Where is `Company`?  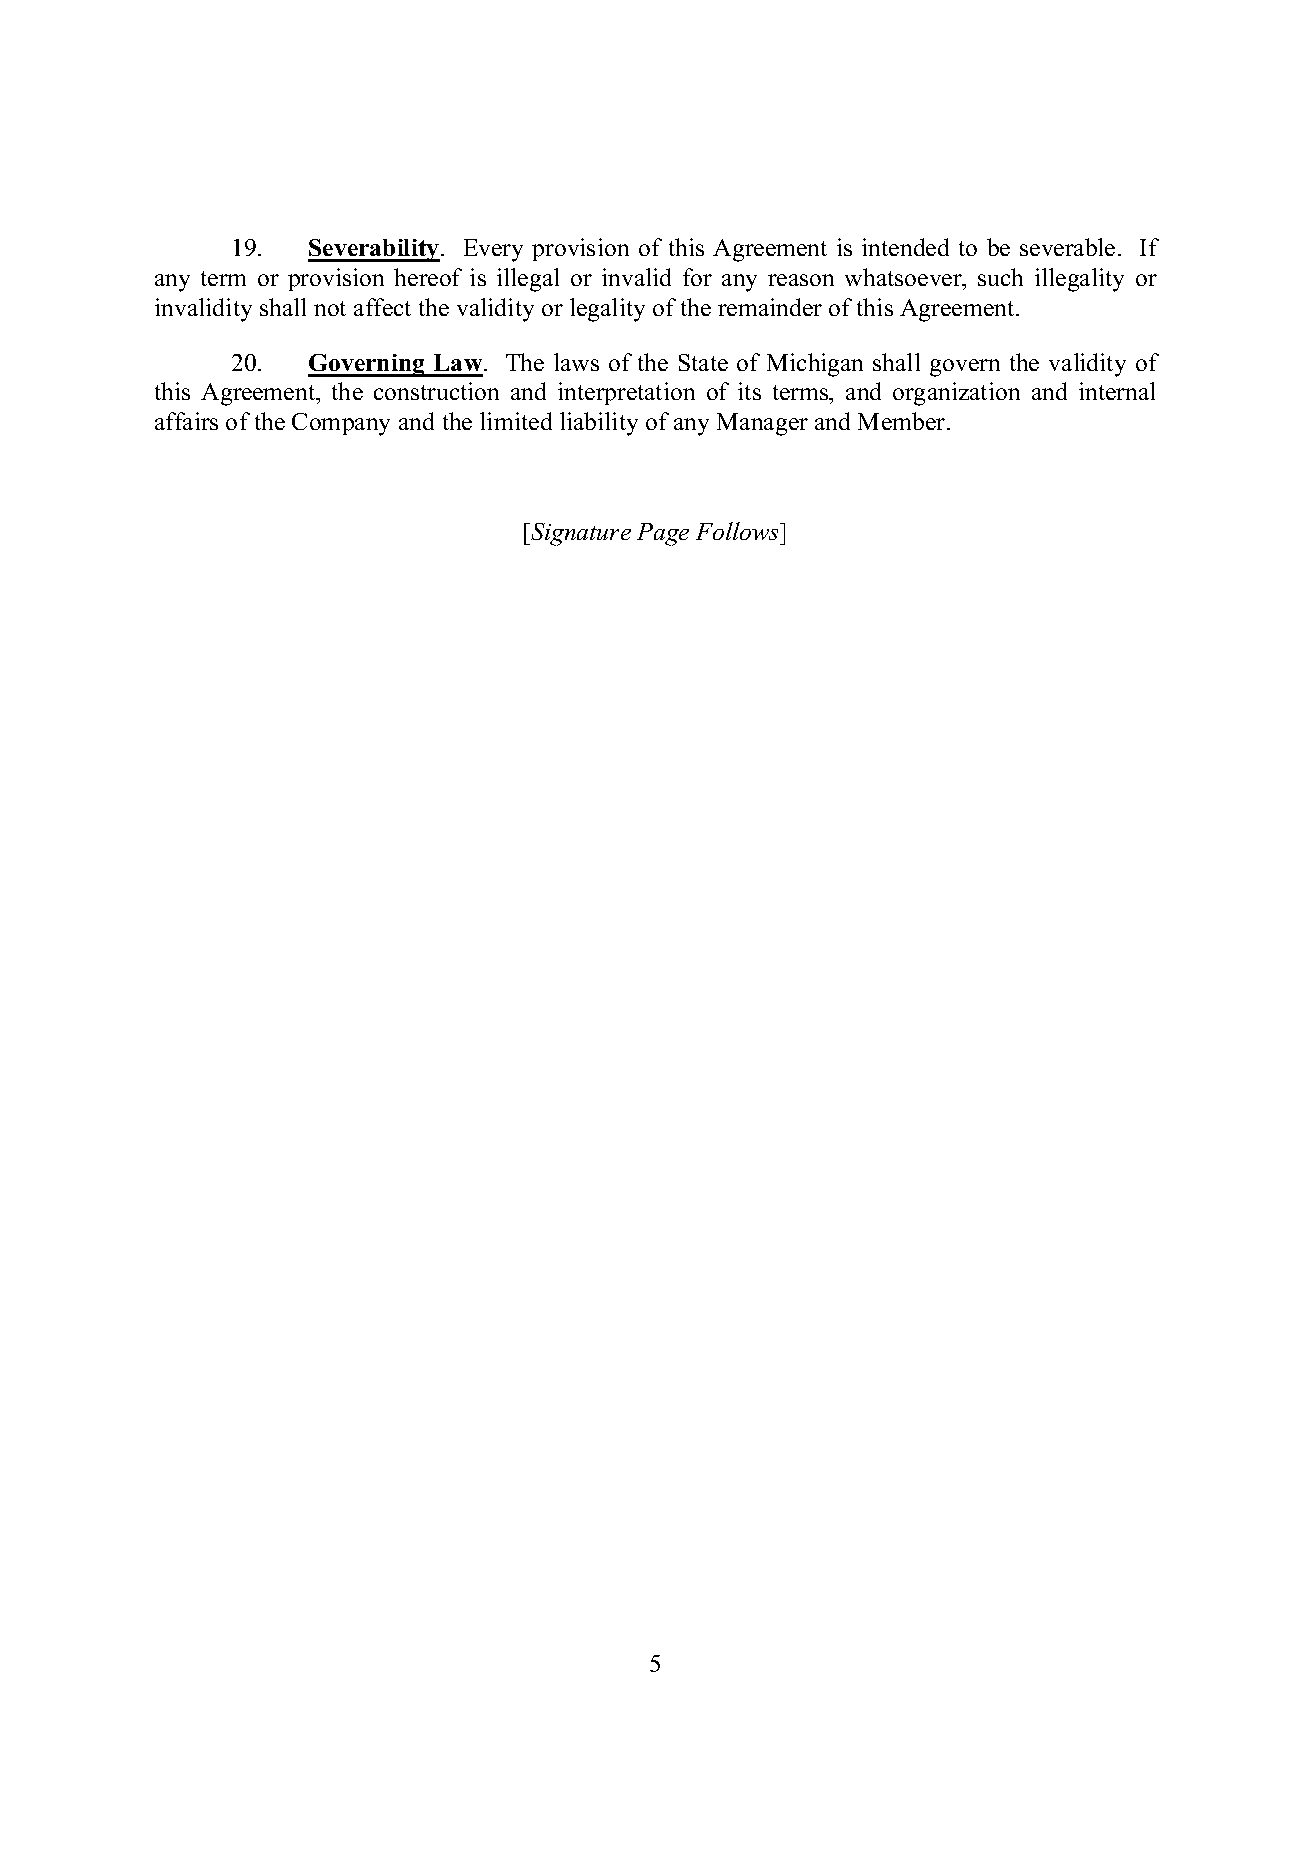
Company is located at coordinates (341, 424).
